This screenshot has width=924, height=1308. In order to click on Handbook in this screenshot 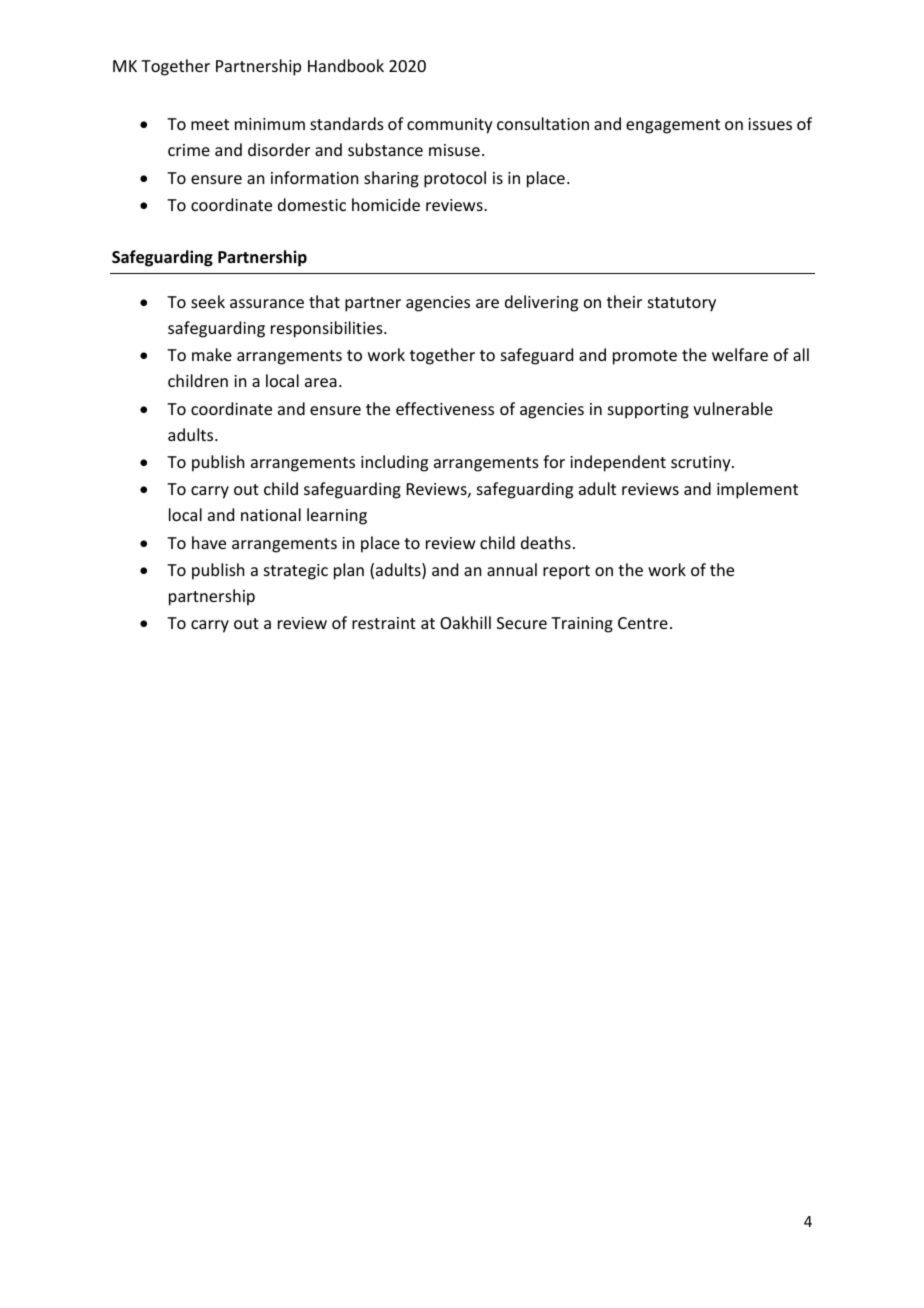, I will do `click(346, 65)`.
